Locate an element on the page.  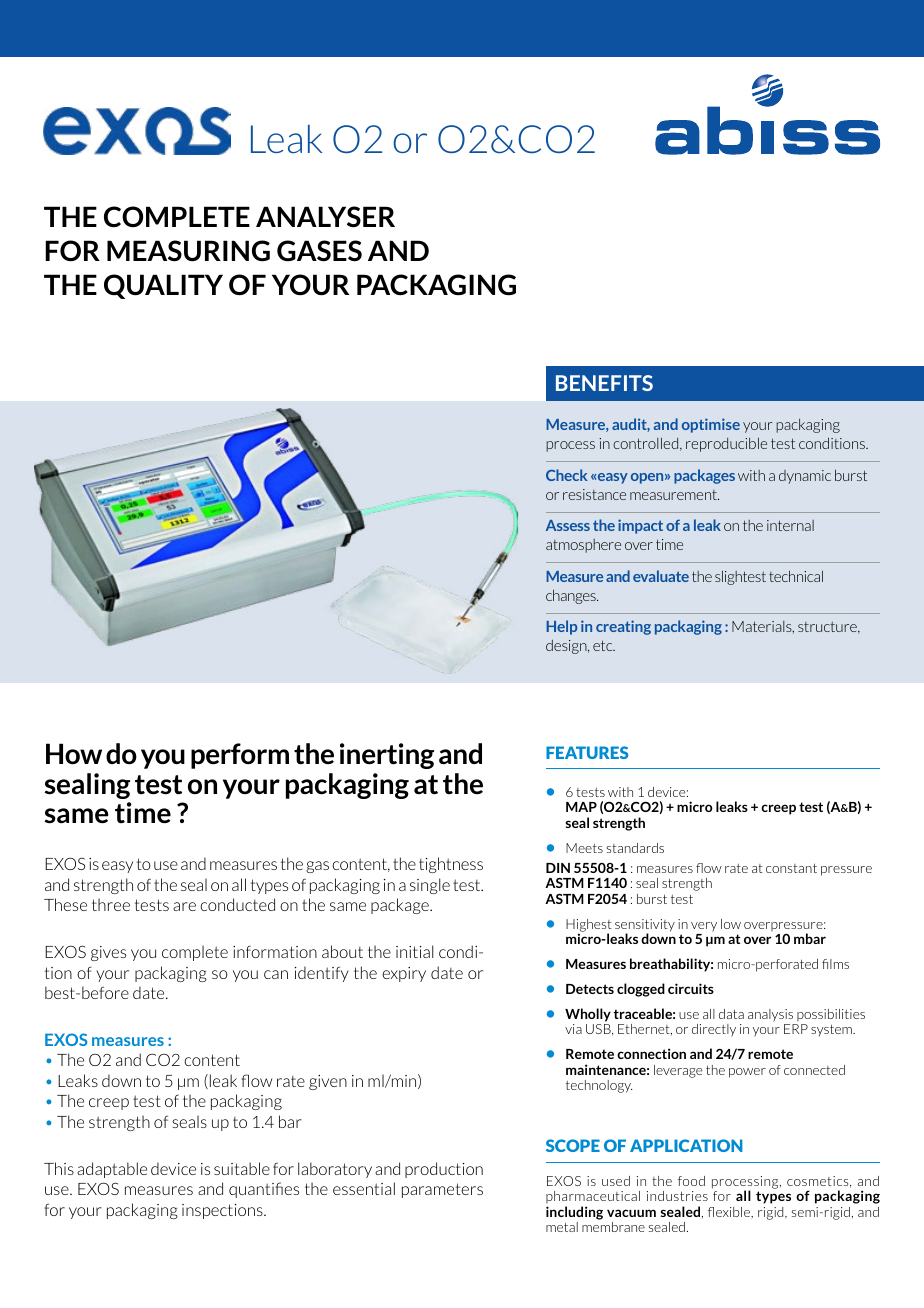
constant is located at coordinates (791, 868).
